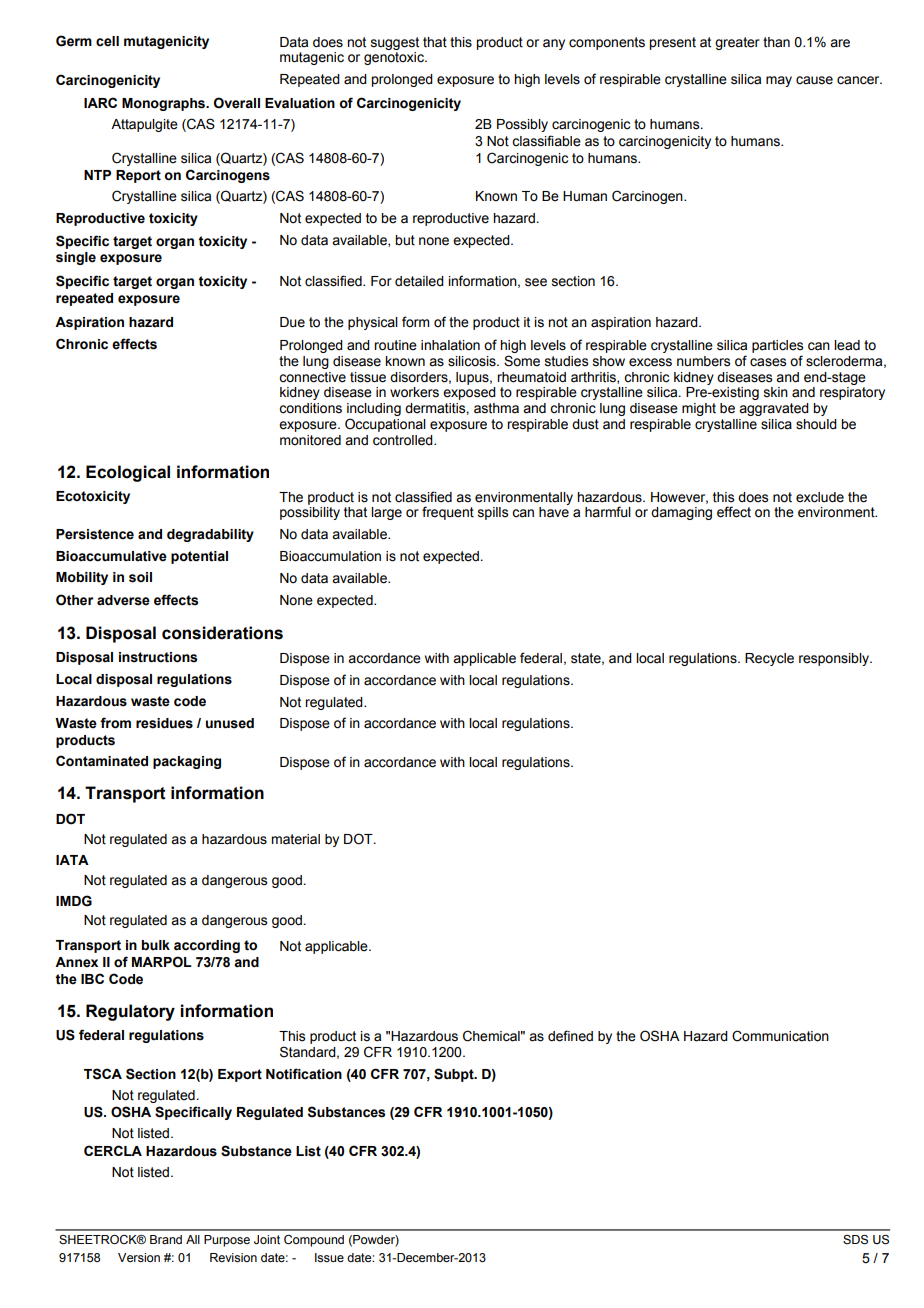 The image size is (924, 1308). Describe the element at coordinates (769, 659) in the screenshot. I see `Recycle` at that location.
